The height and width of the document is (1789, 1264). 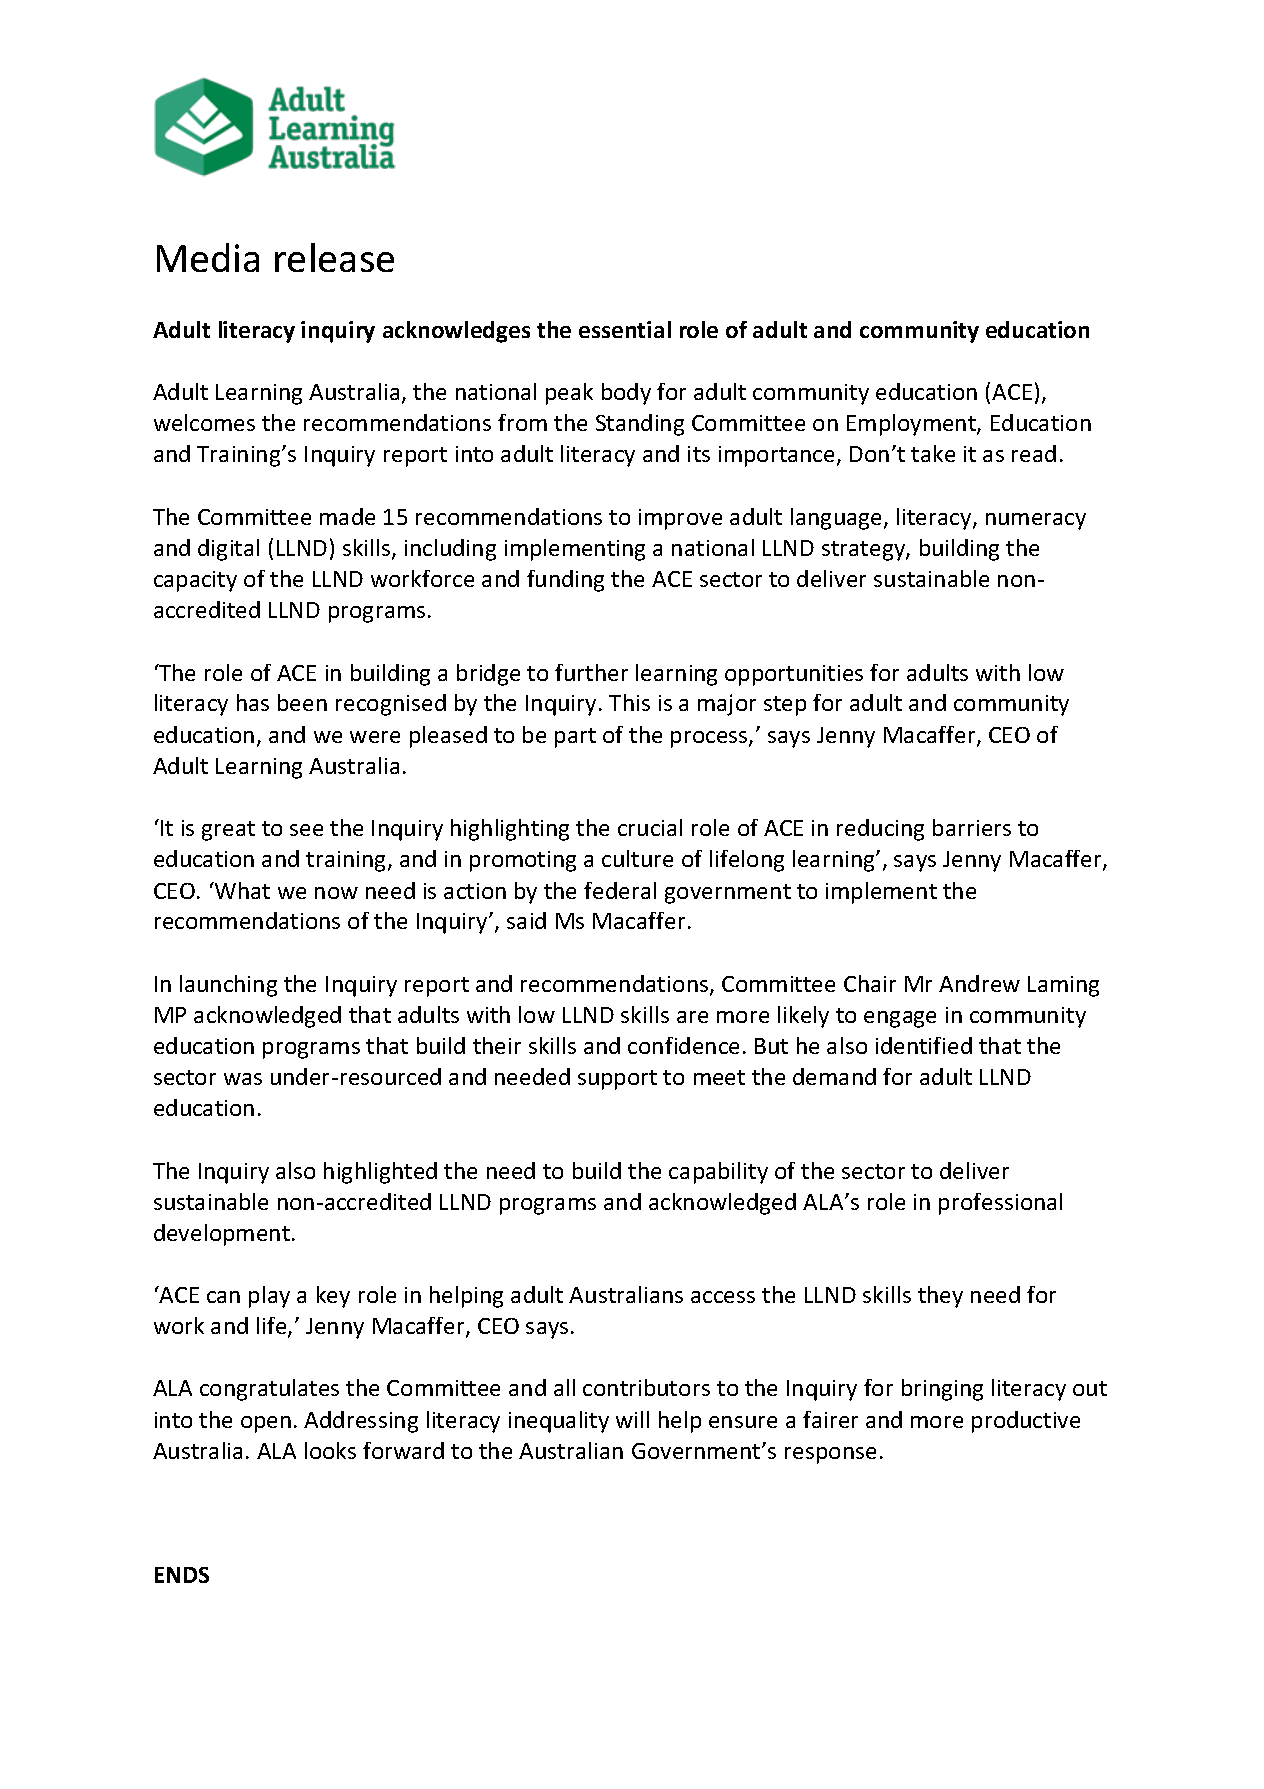 I want to click on This, so click(x=629, y=702).
